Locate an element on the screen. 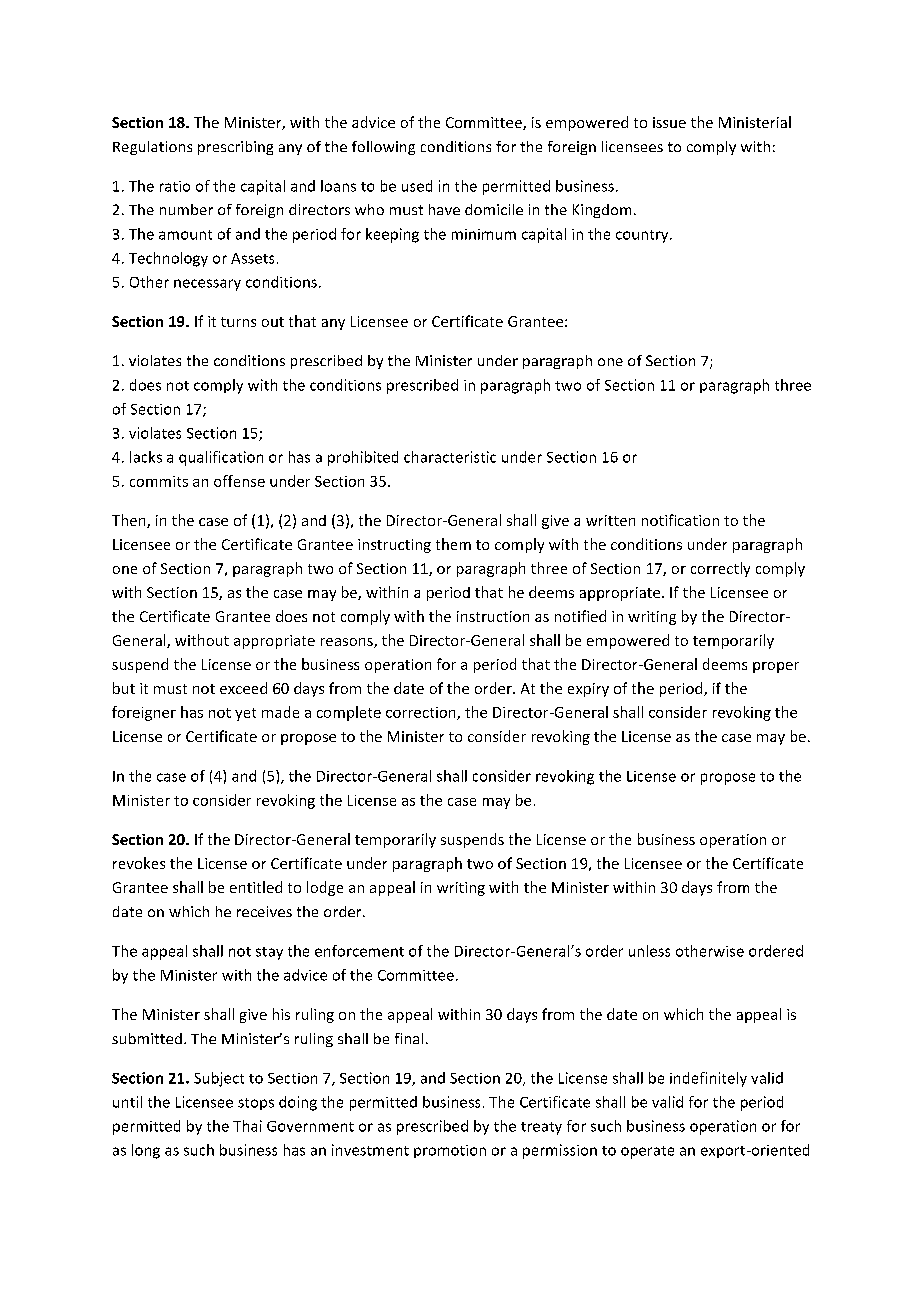 The image size is (924, 1308). prescribing is located at coordinates (235, 148).
